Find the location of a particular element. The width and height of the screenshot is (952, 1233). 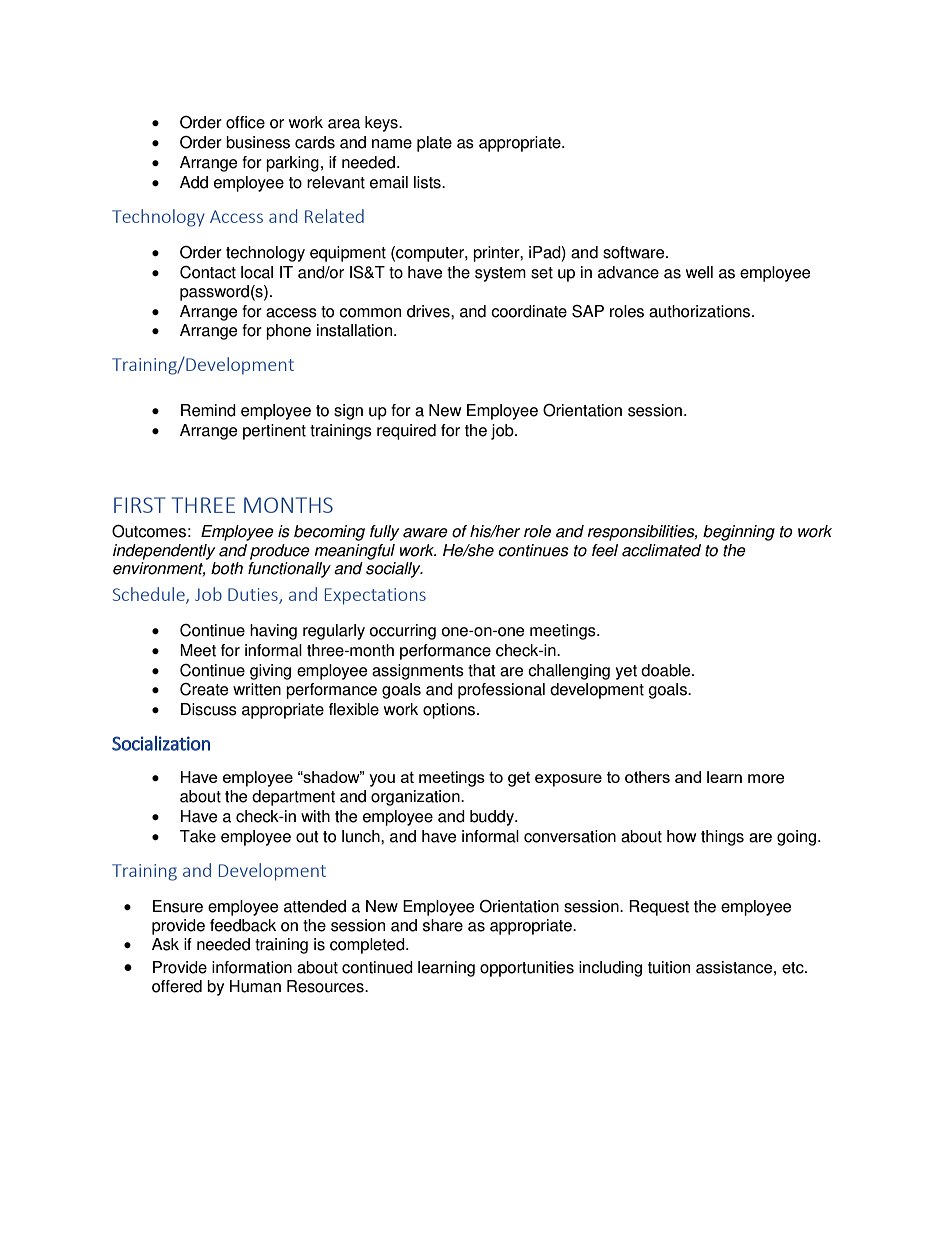

plate is located at coordinates (434, 144).
